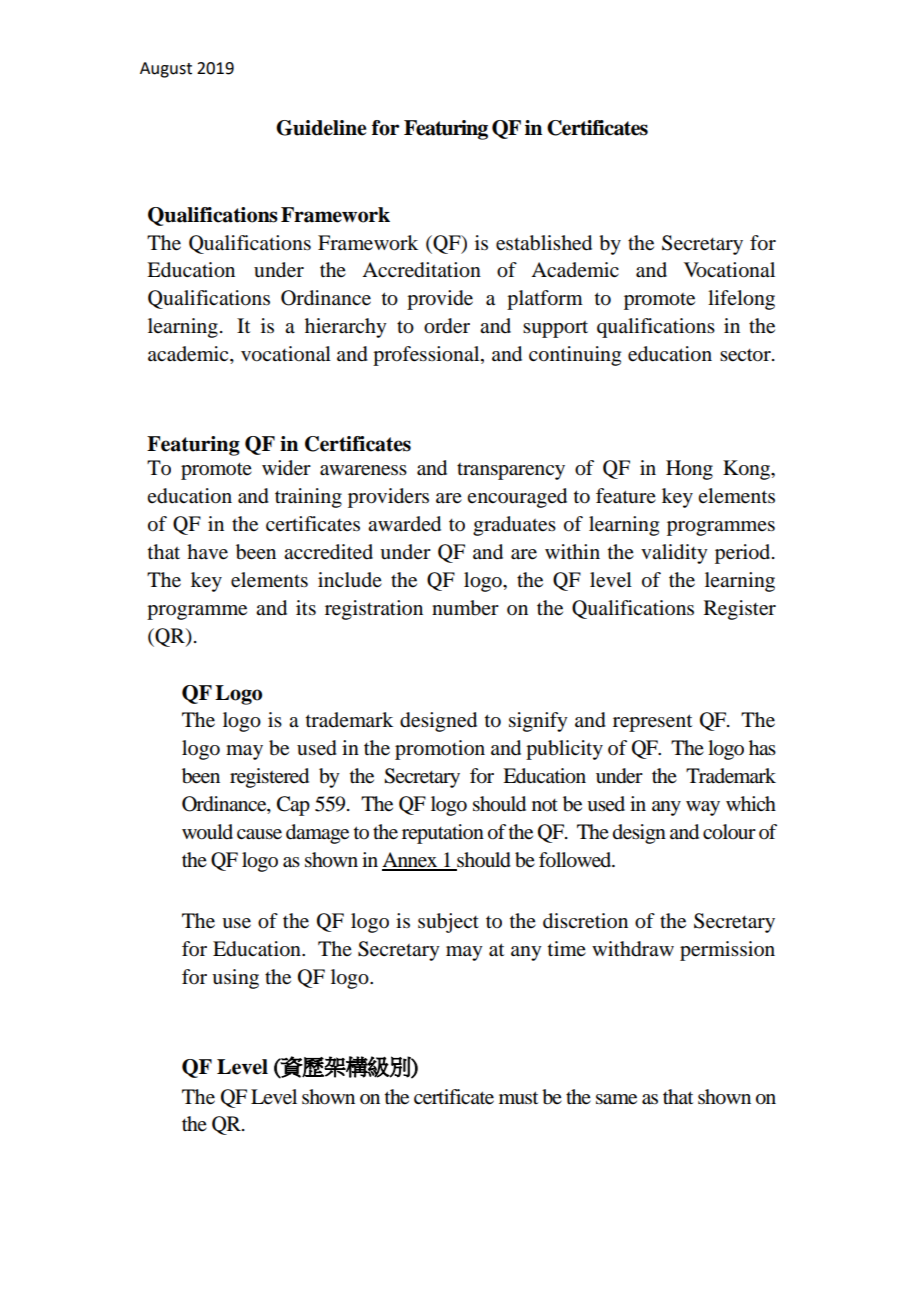 This screenshot has width=924, height=1309. I want to click on Guideline, so click(321, 128).
